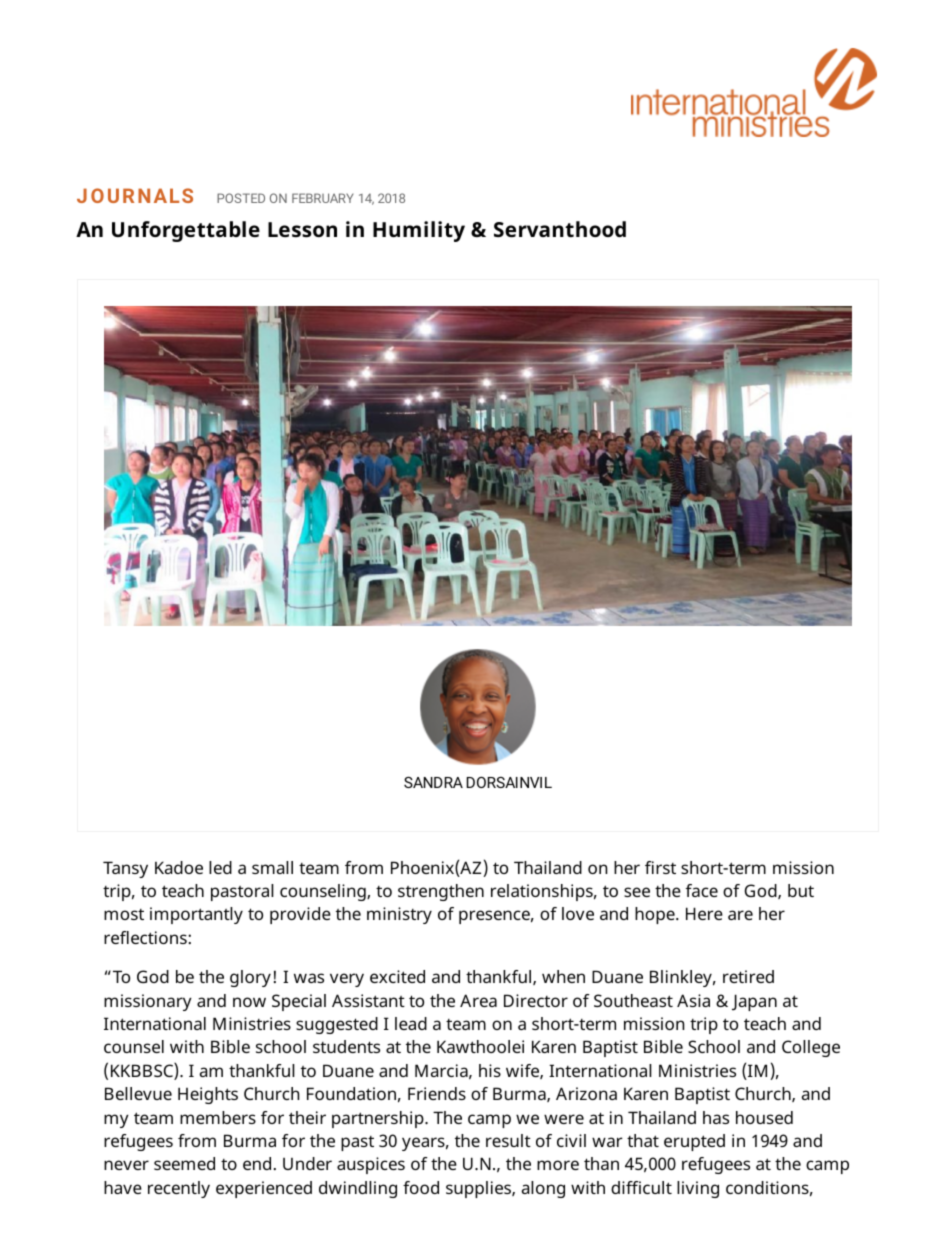 This page has height=1233, width=952. I want to click on first, so click(660, 867).
